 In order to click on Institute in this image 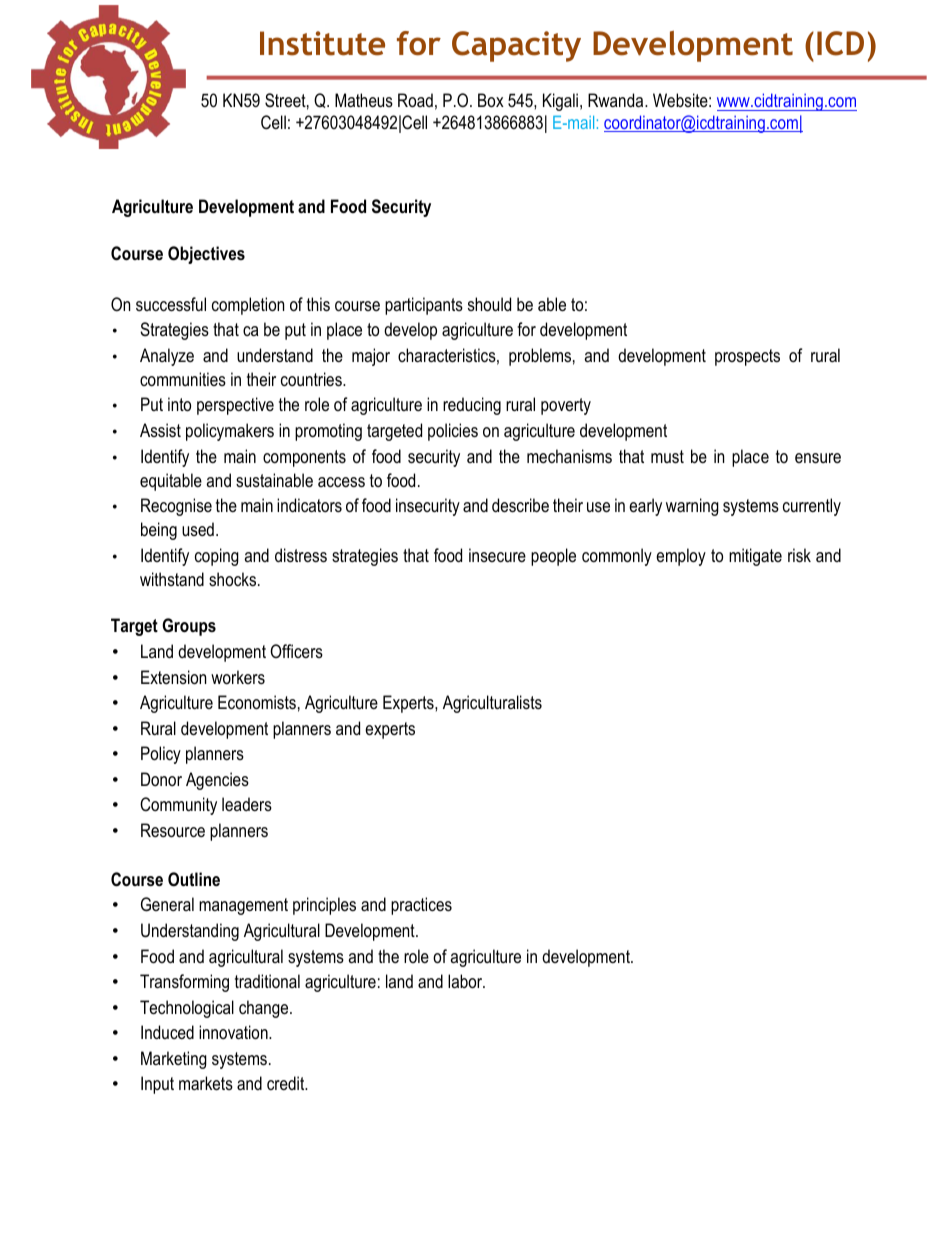, I will do `click(322, 43)`.
